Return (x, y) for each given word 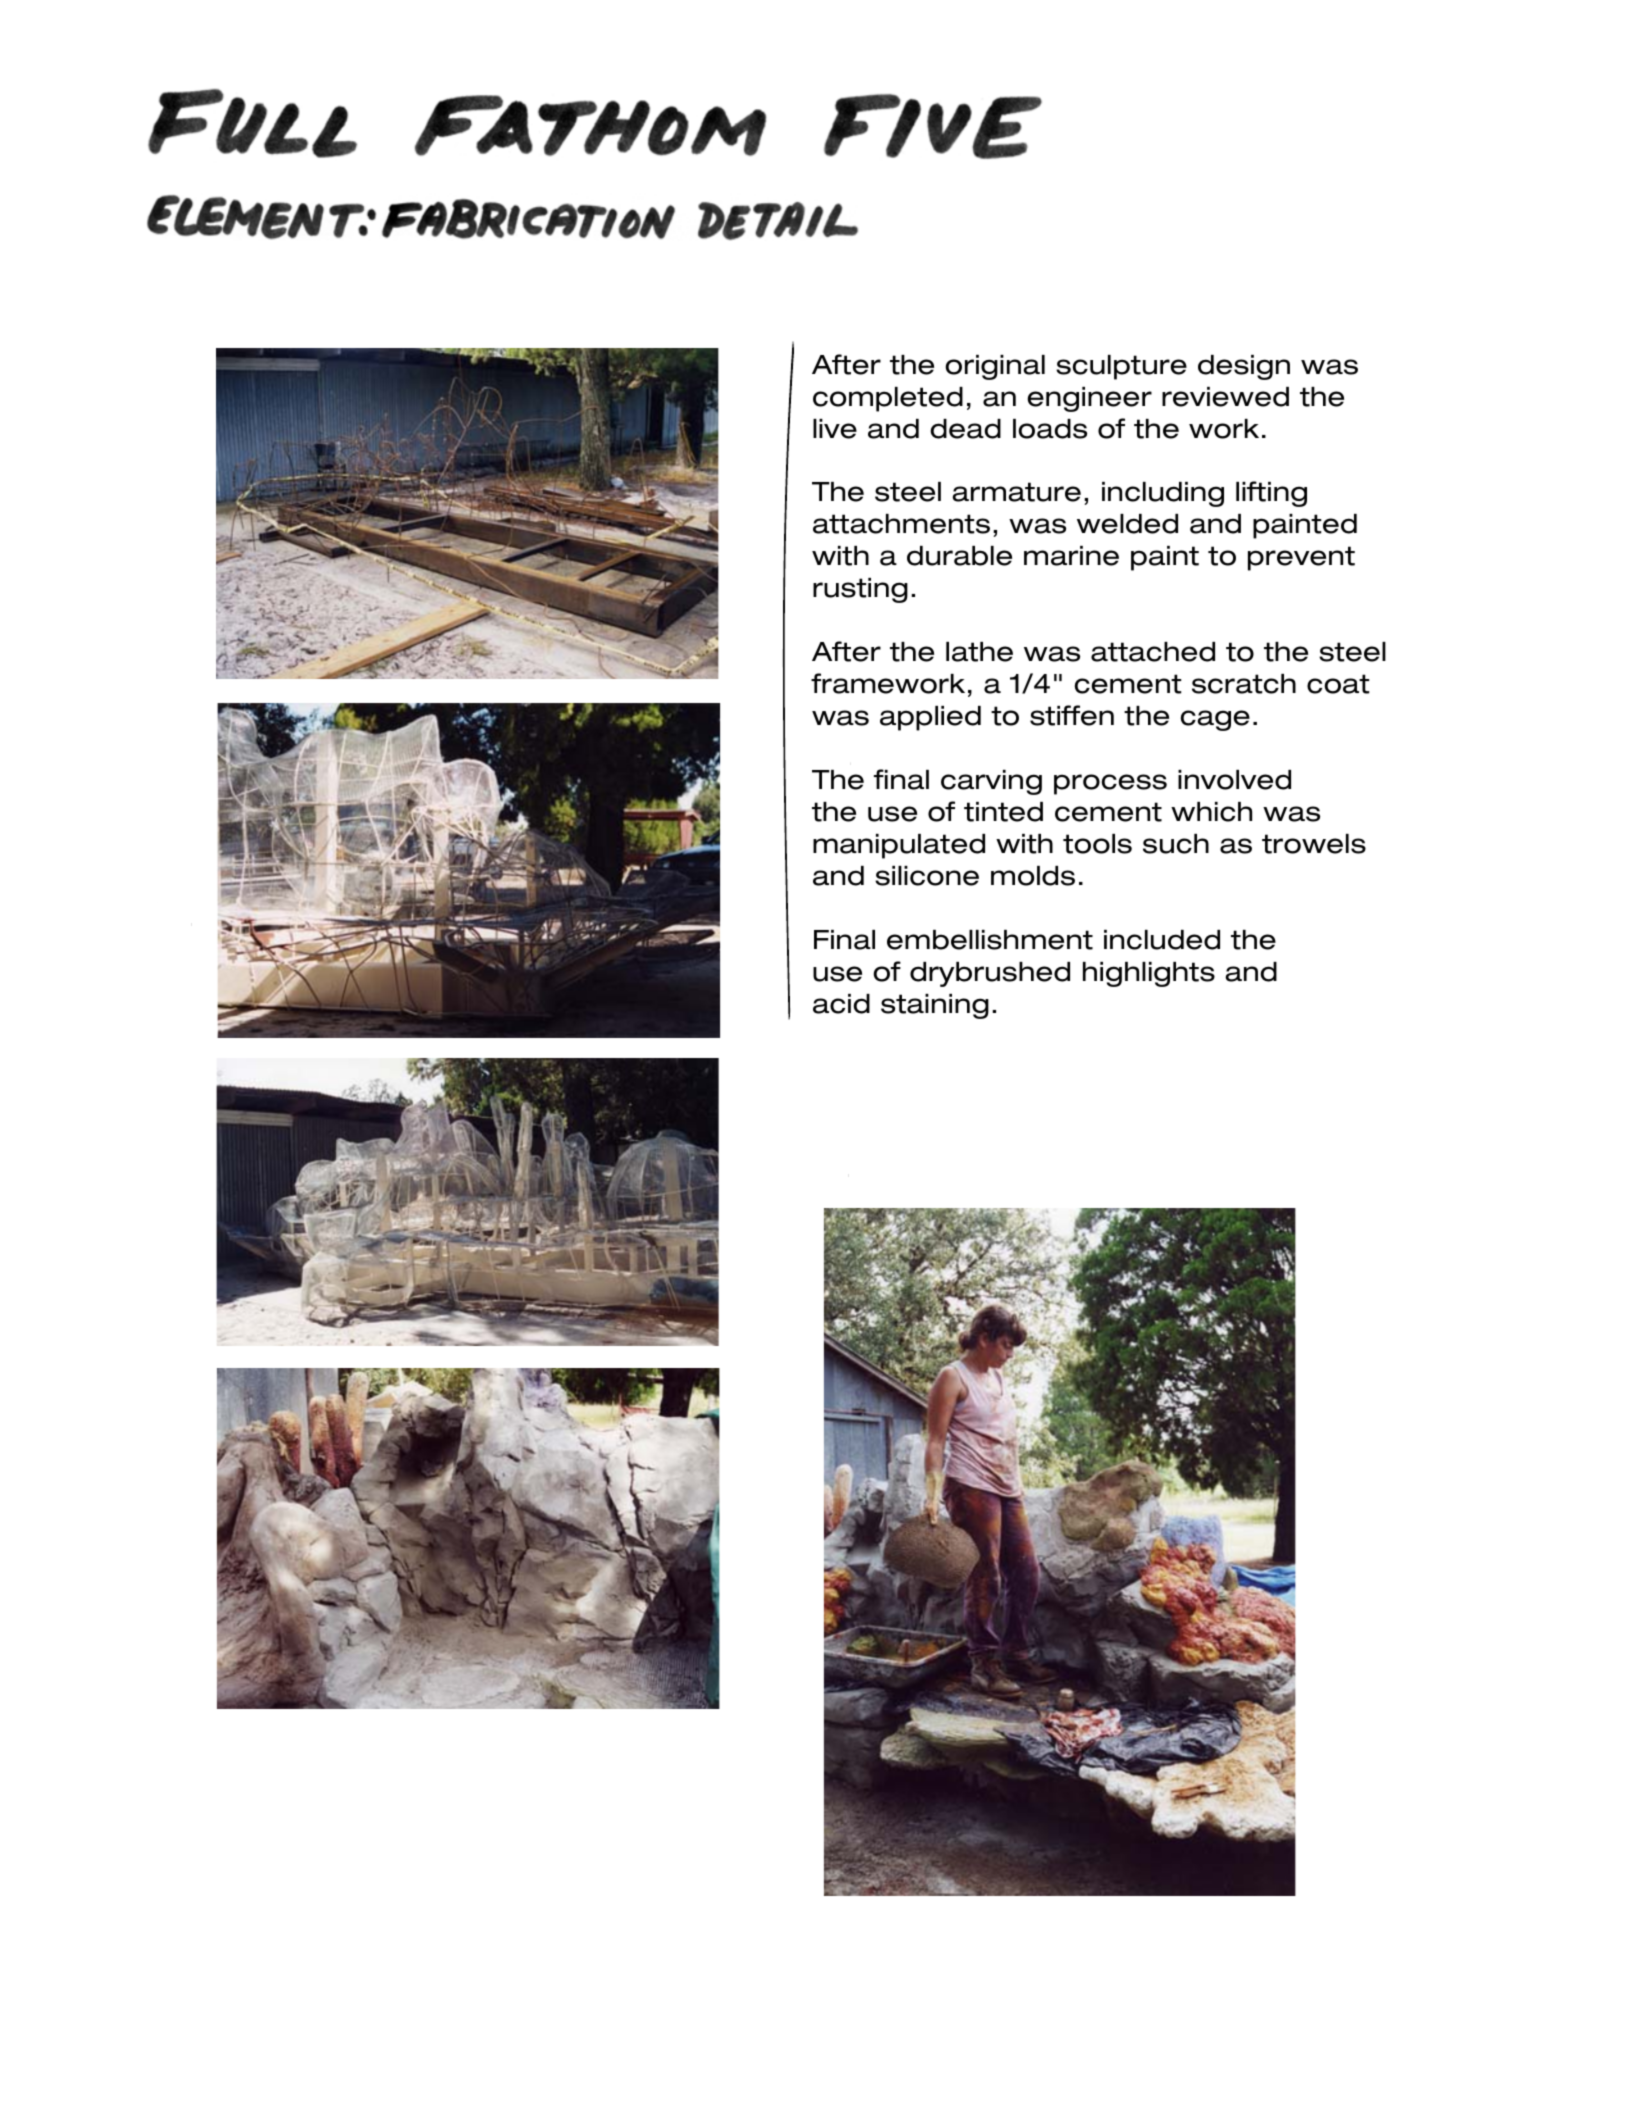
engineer (1089, 399)
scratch (1244, 684)
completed (888, 399)
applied (930, 718)
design (1244, 367)
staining (935, 1006)
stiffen (1072, 715)
